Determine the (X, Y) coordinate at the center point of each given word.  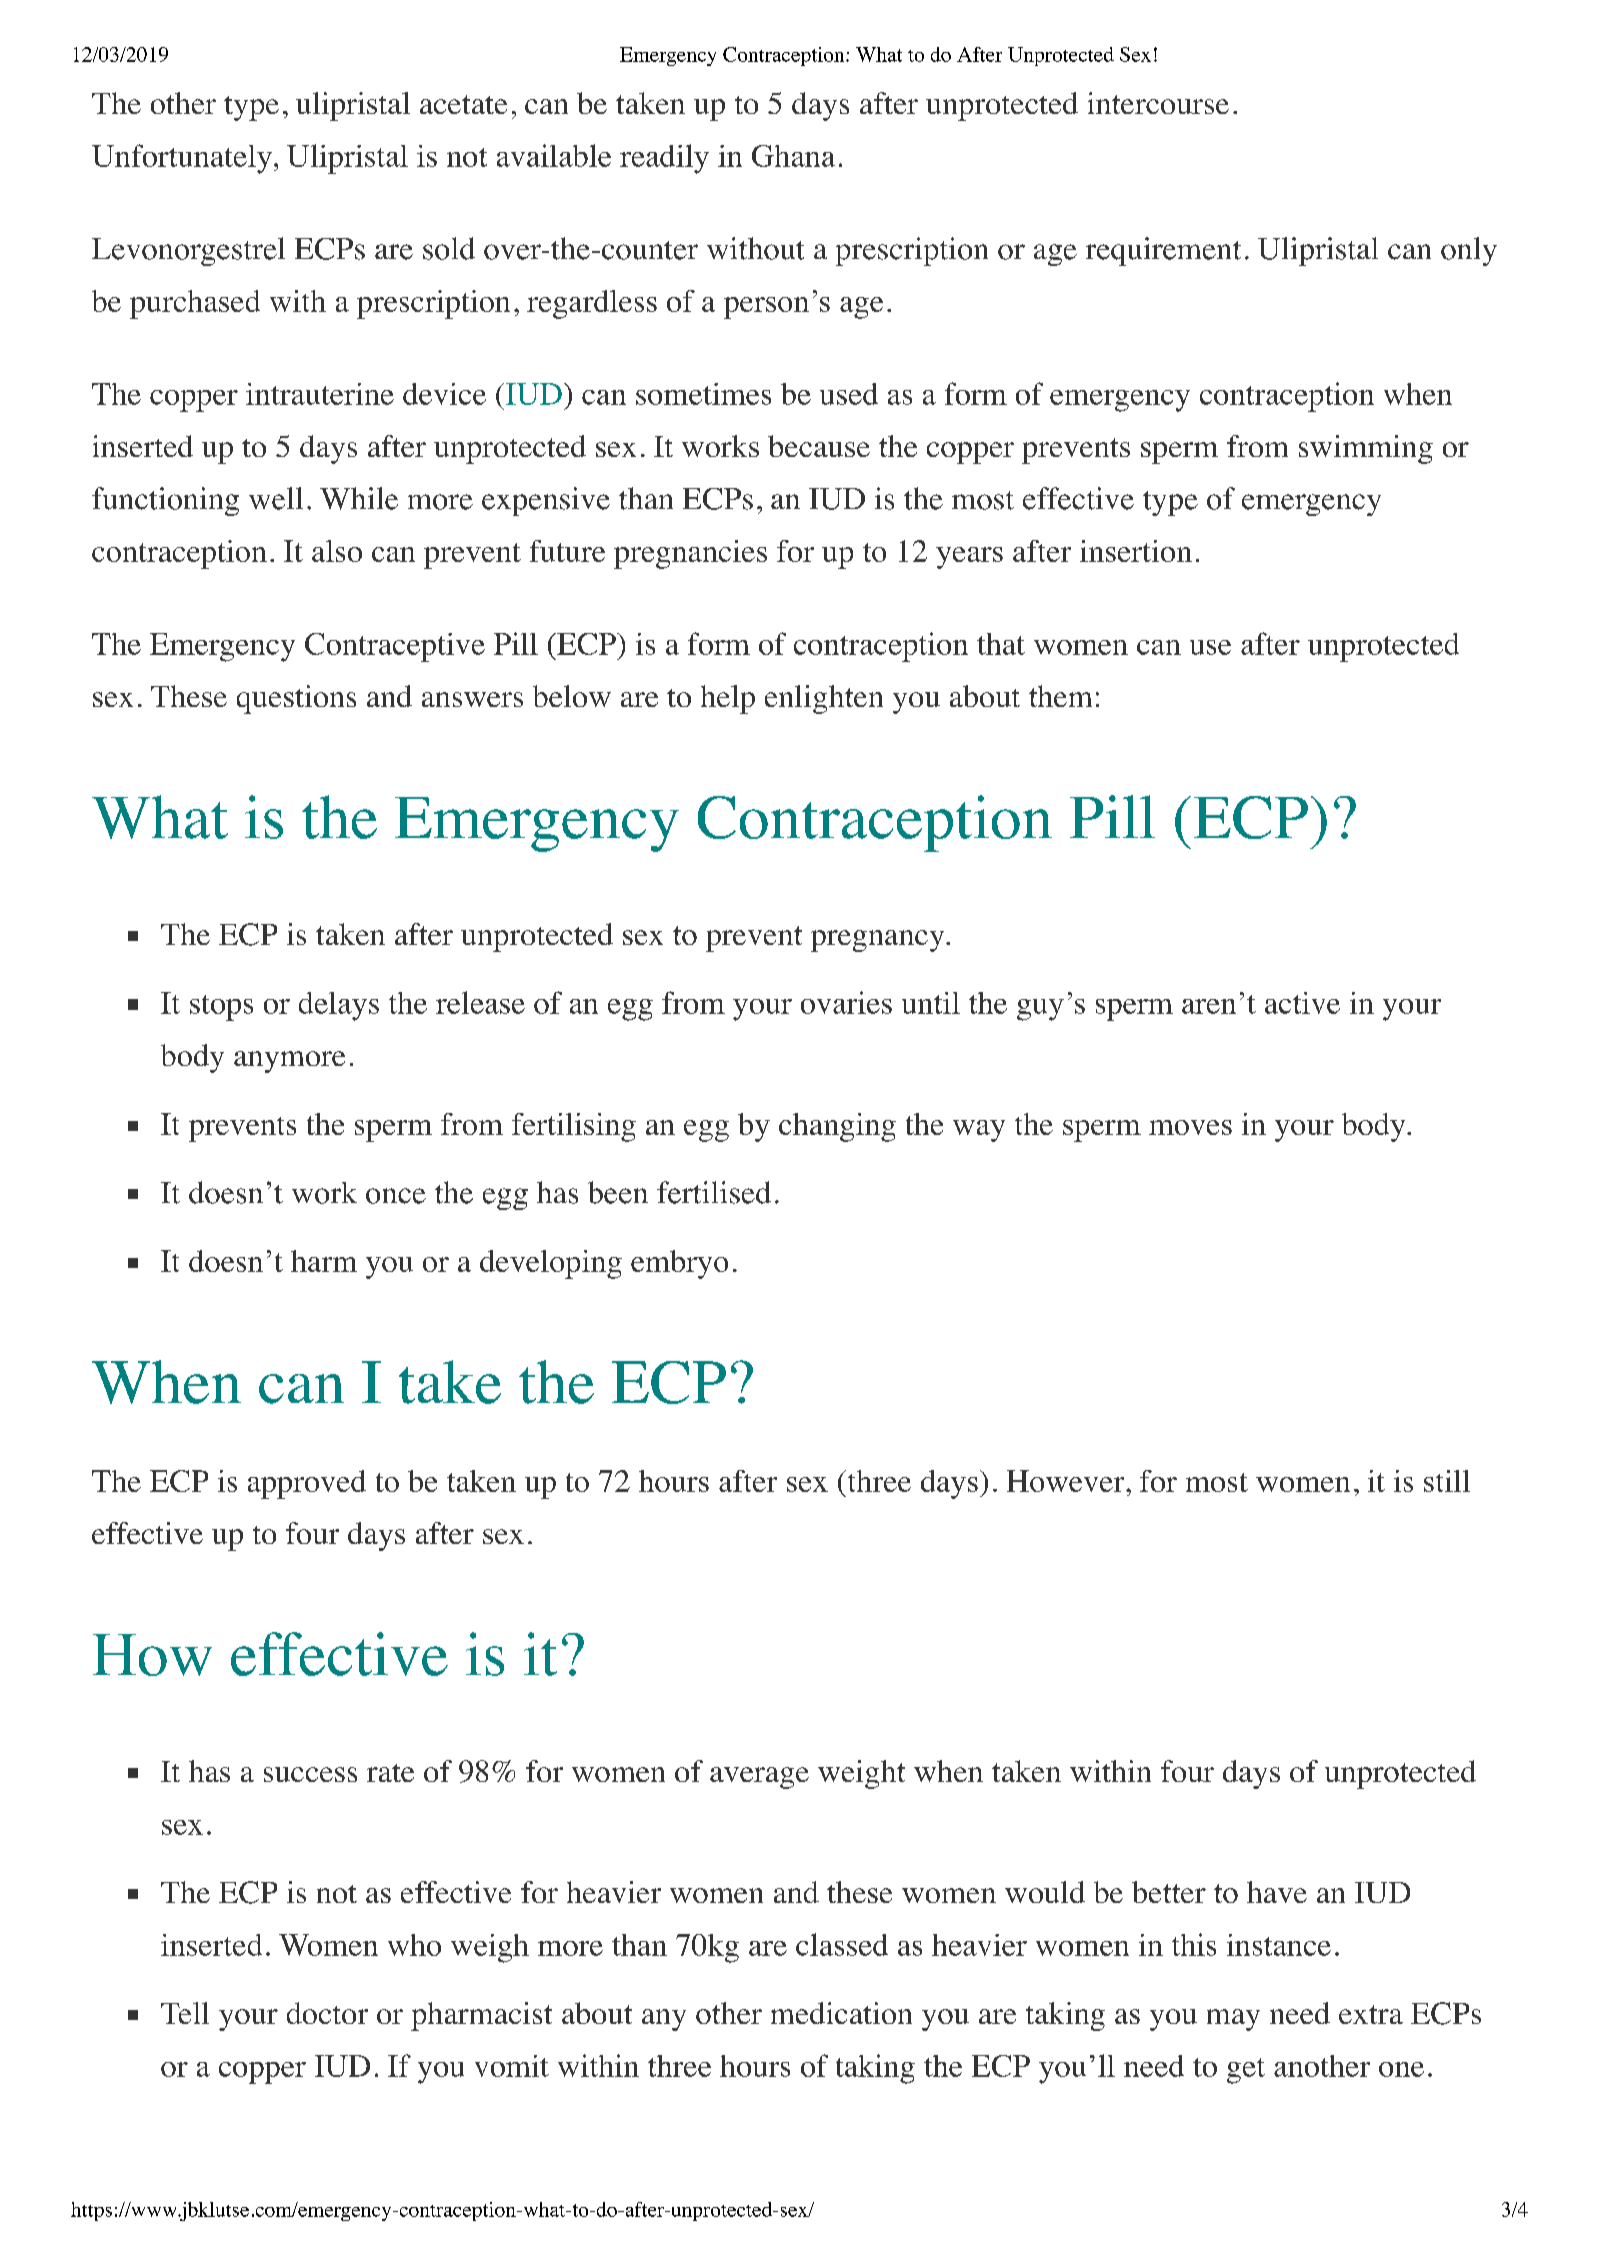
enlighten (824, 699)
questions (296, 699)
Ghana (793, 156)
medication (841, 2013)
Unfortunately (182, 159)
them (1060, 696)
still (1447, 1481)
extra (1371, 2014)
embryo (679, 1264)
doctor (327, 2013)
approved (307, 1484)
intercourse (1158, 103)
